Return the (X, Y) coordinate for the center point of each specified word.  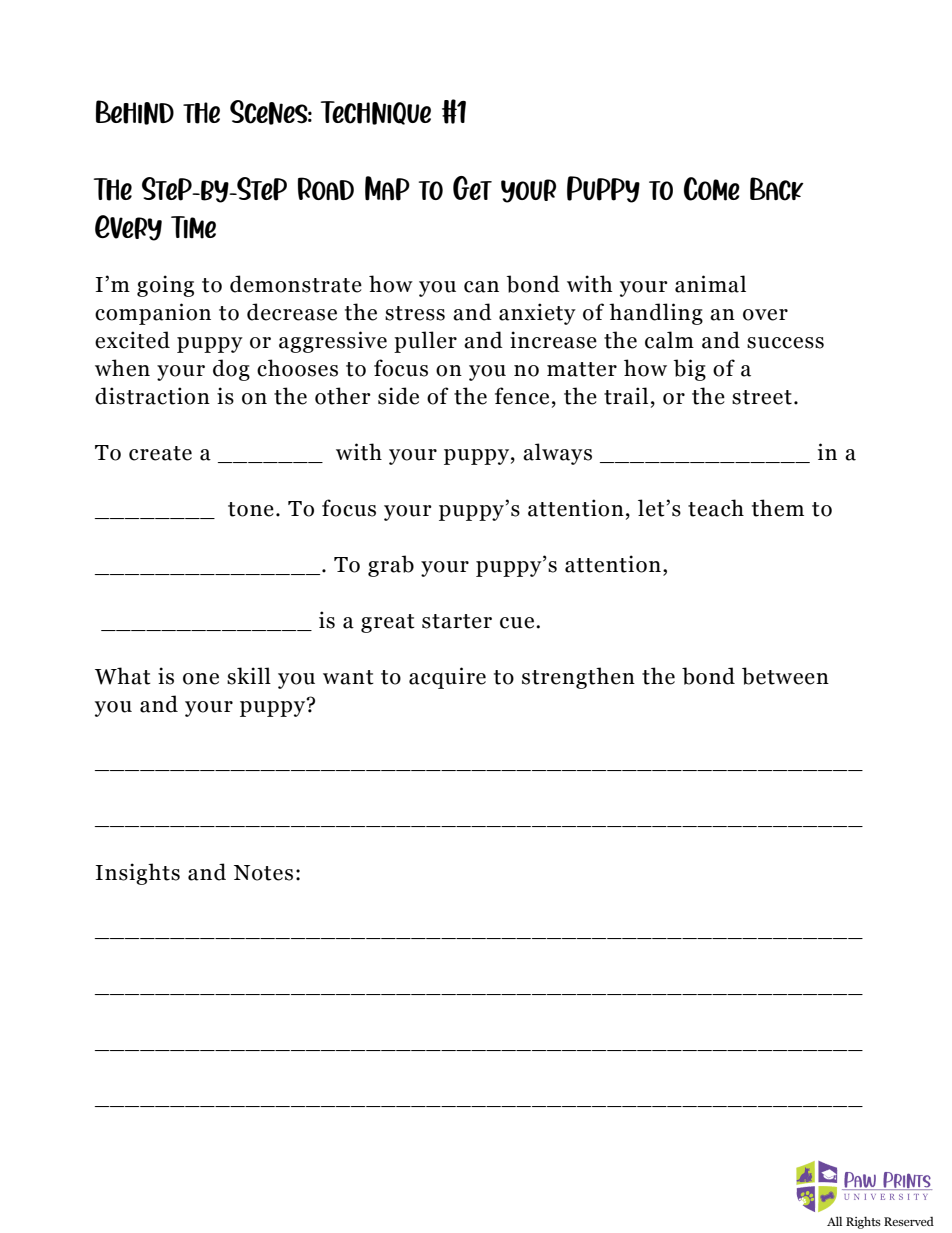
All (834, 1221)
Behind (135, 112)
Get (472, 188)
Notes (263, 873)
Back (777, 189)
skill (249, 676)
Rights (863, 1222)
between (785, 676)
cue (518, 623)
